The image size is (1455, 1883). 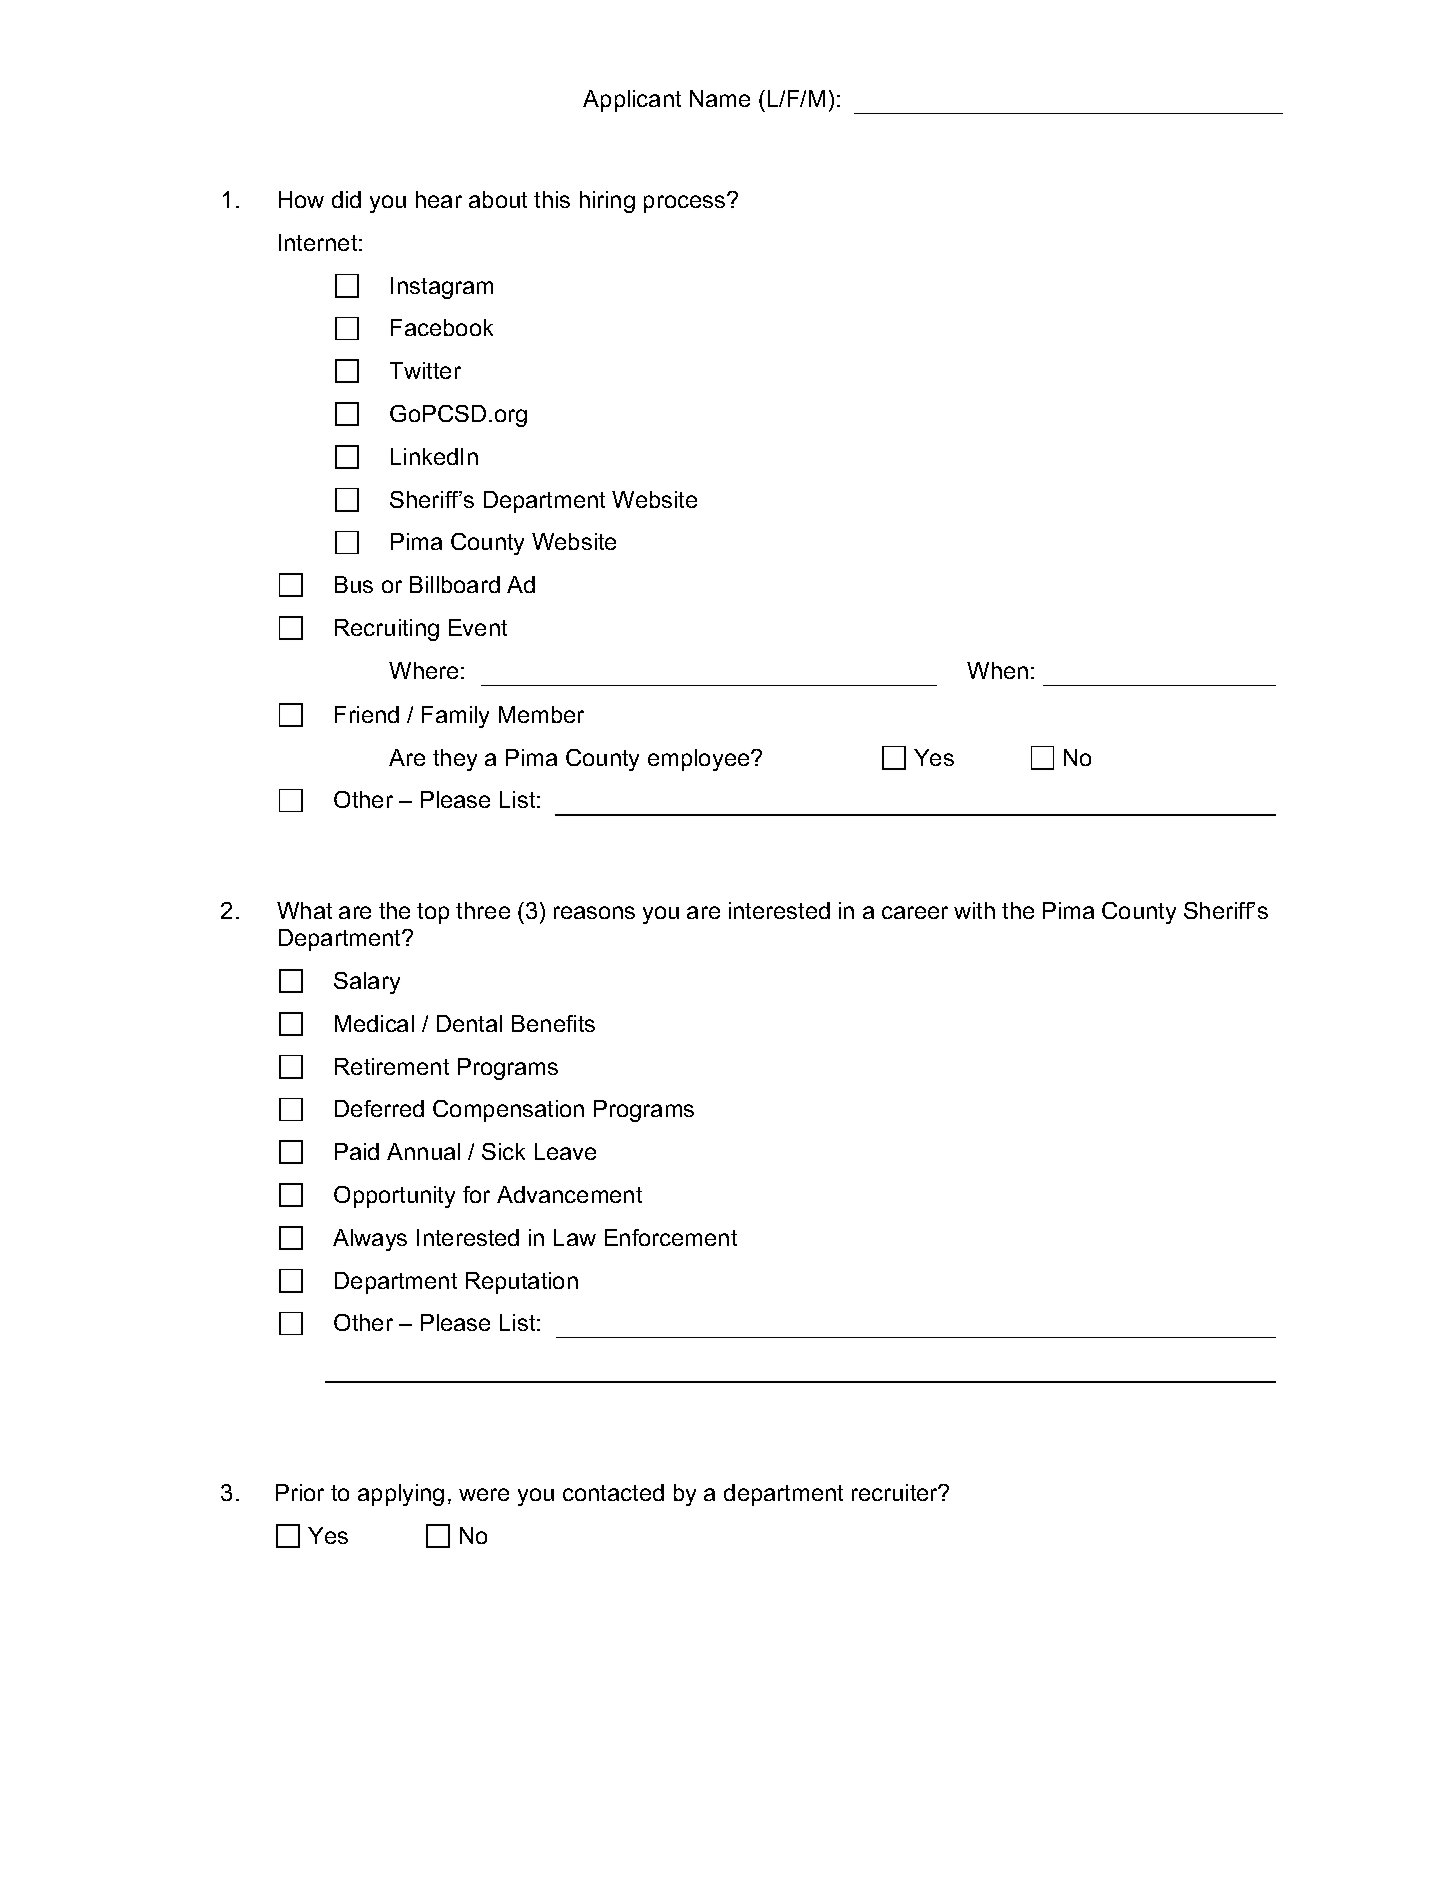 What do you see at coordinates (575, 1237) in the image?
I see `Law` at bounding box center [575, 1237].
